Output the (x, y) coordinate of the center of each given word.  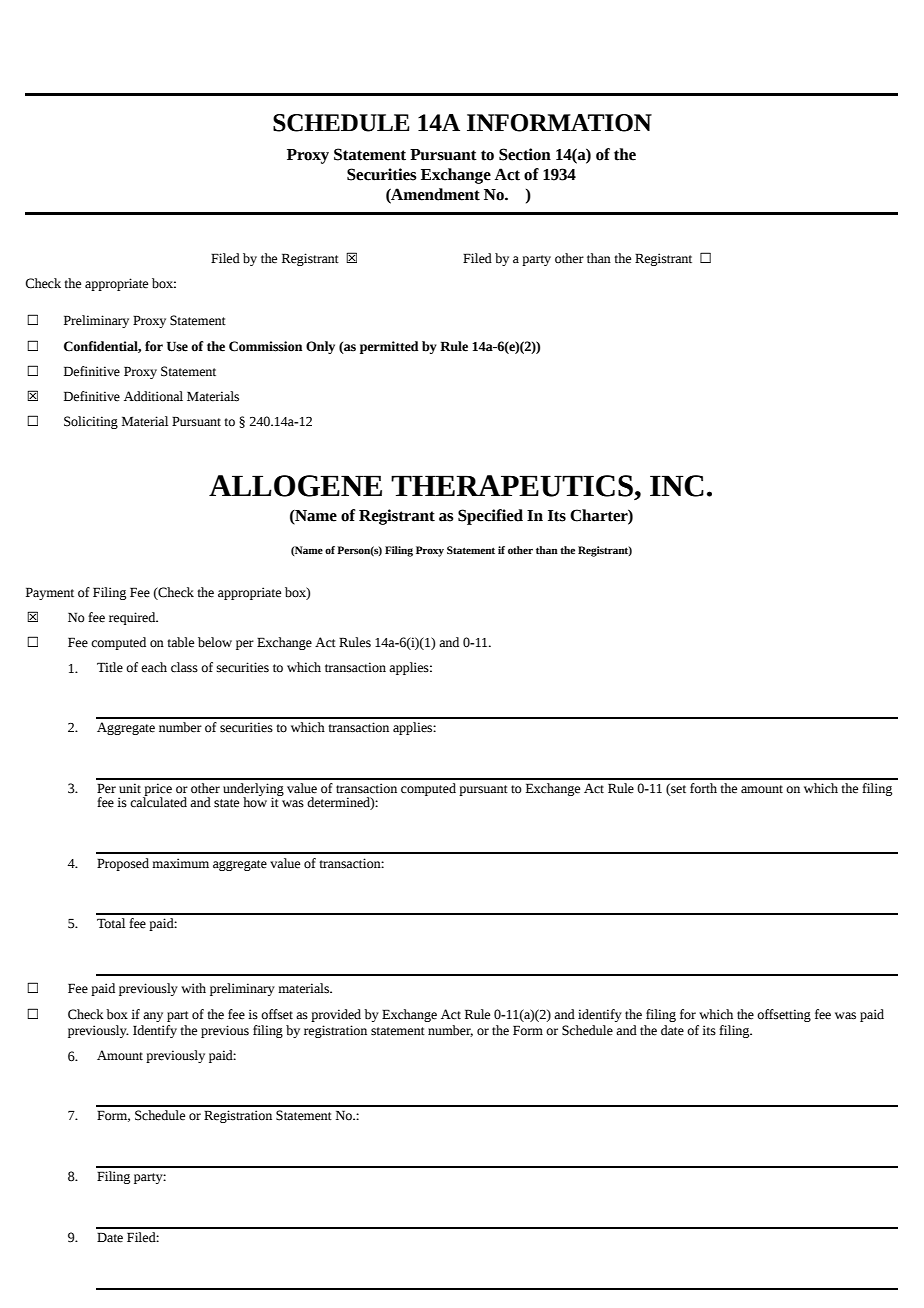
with (193, 988)
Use (177, 346)
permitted (389, 347)
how (255, 801)
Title (110, 667)
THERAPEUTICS (512, 486)
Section (525, 154)
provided (336, 1015)
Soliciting (91, 422)
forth (703, 788)
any (153, 1017)
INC (677, 486)
